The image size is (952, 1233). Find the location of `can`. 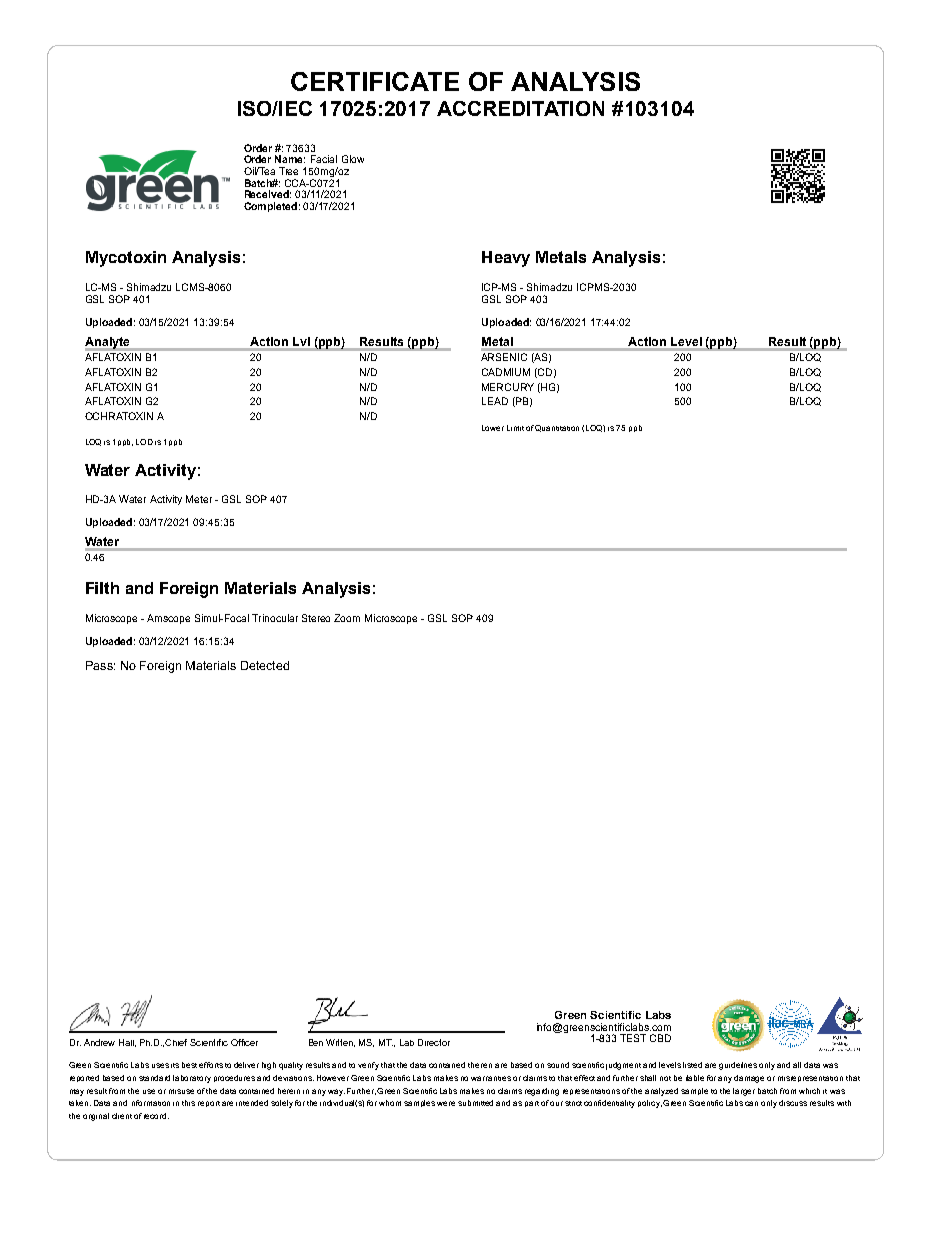

can is located at coordinates (751, 1103).
